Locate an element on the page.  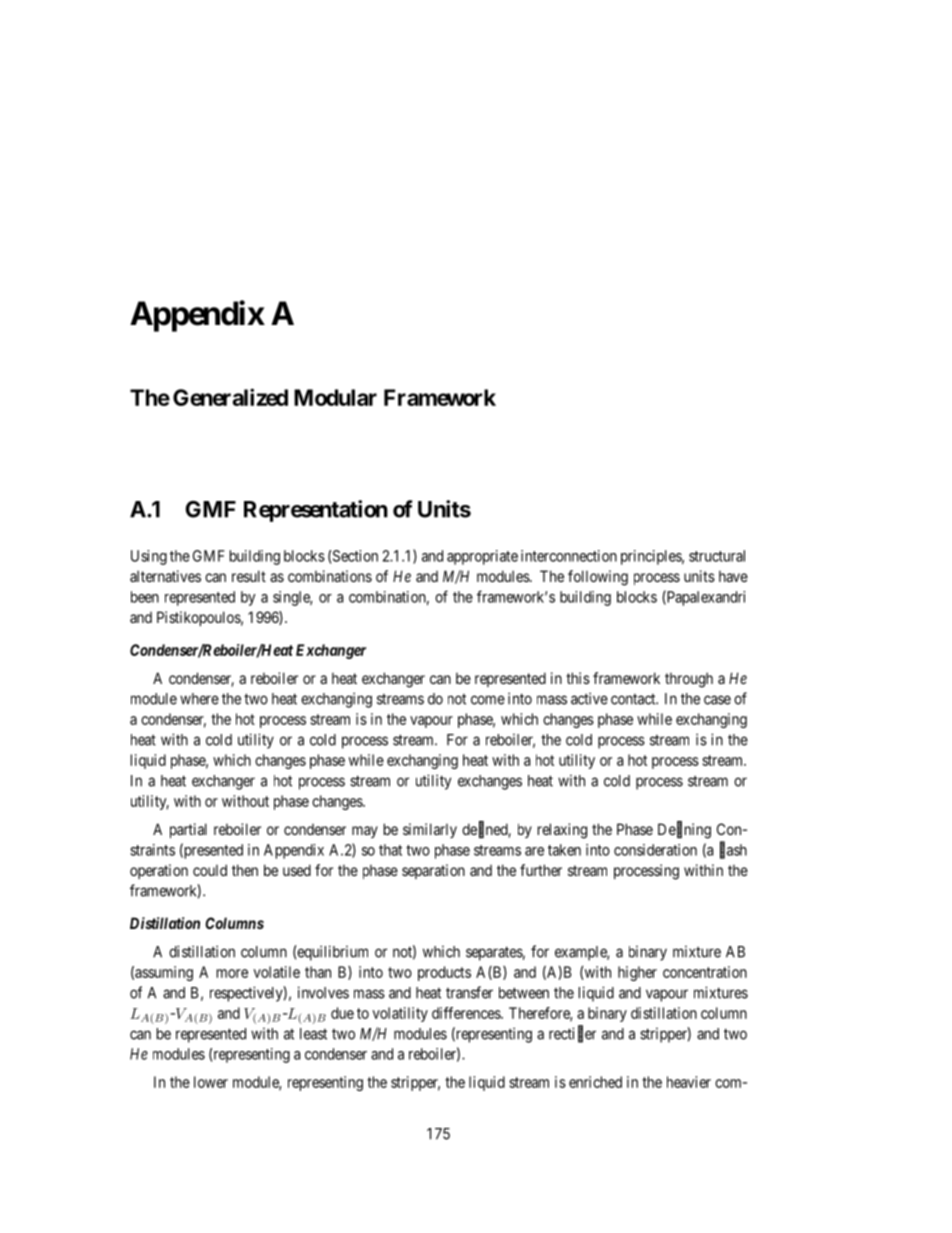
Generalized is located at coordinates (230, 397).
